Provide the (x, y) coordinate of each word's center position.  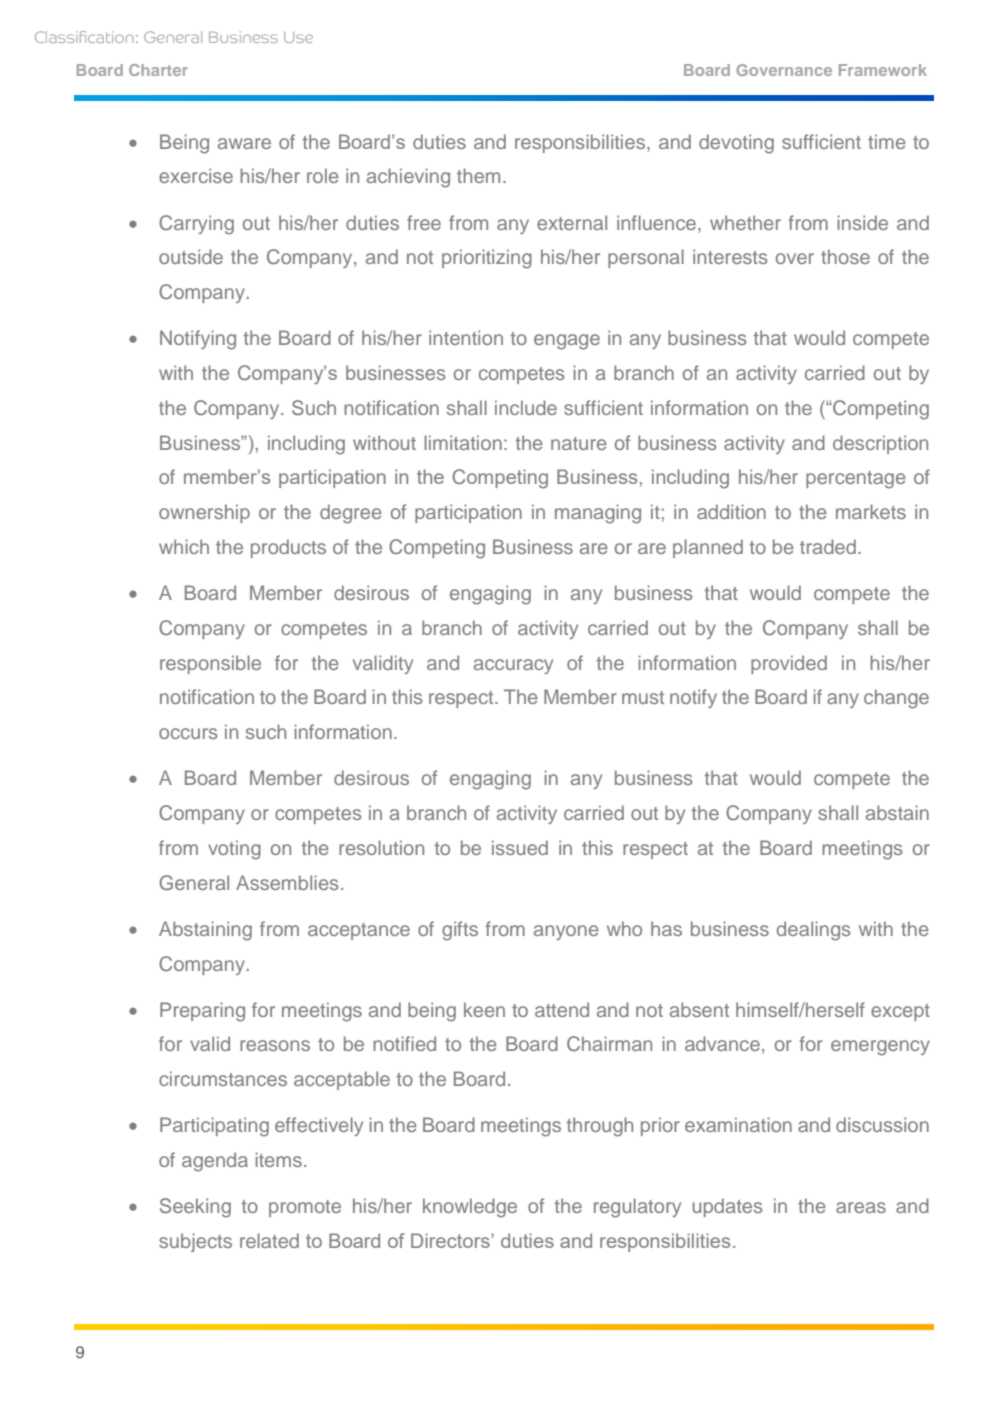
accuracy (513, 666)
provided (789, 664)
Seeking (195, 1208)
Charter (158, 70)
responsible (210, 664)
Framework (883, 70)
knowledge (470, 1208)
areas (861, 1207)
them (478, 175)
